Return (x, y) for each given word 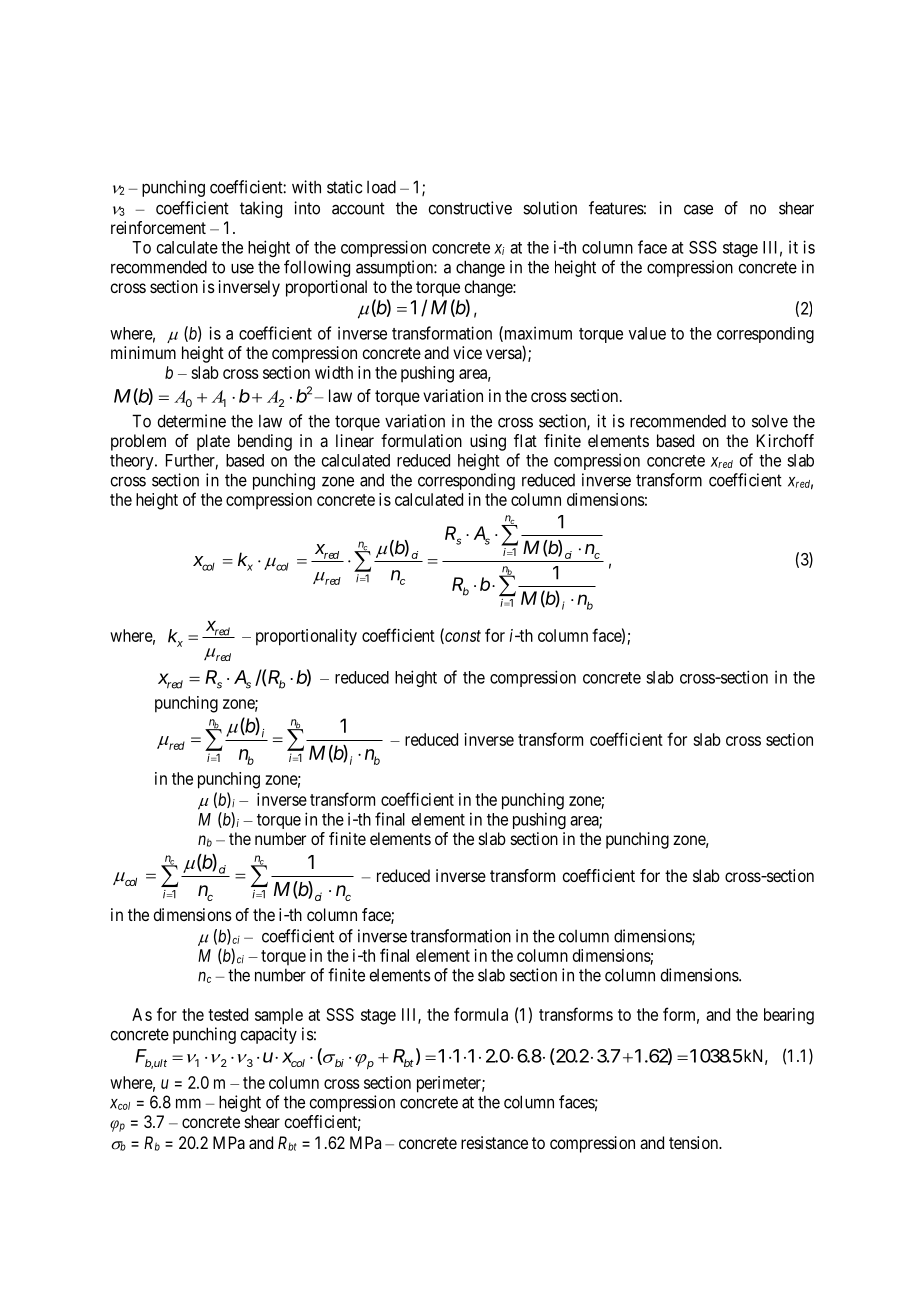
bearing (789, 1016)
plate (213, 442)
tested (228, 1014)
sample (279, 1016)
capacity (268, 1035)
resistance (494, 1142)
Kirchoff (785, 440)
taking (261, 209)
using (488, 442)
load (381, 187)
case (698, 210)
